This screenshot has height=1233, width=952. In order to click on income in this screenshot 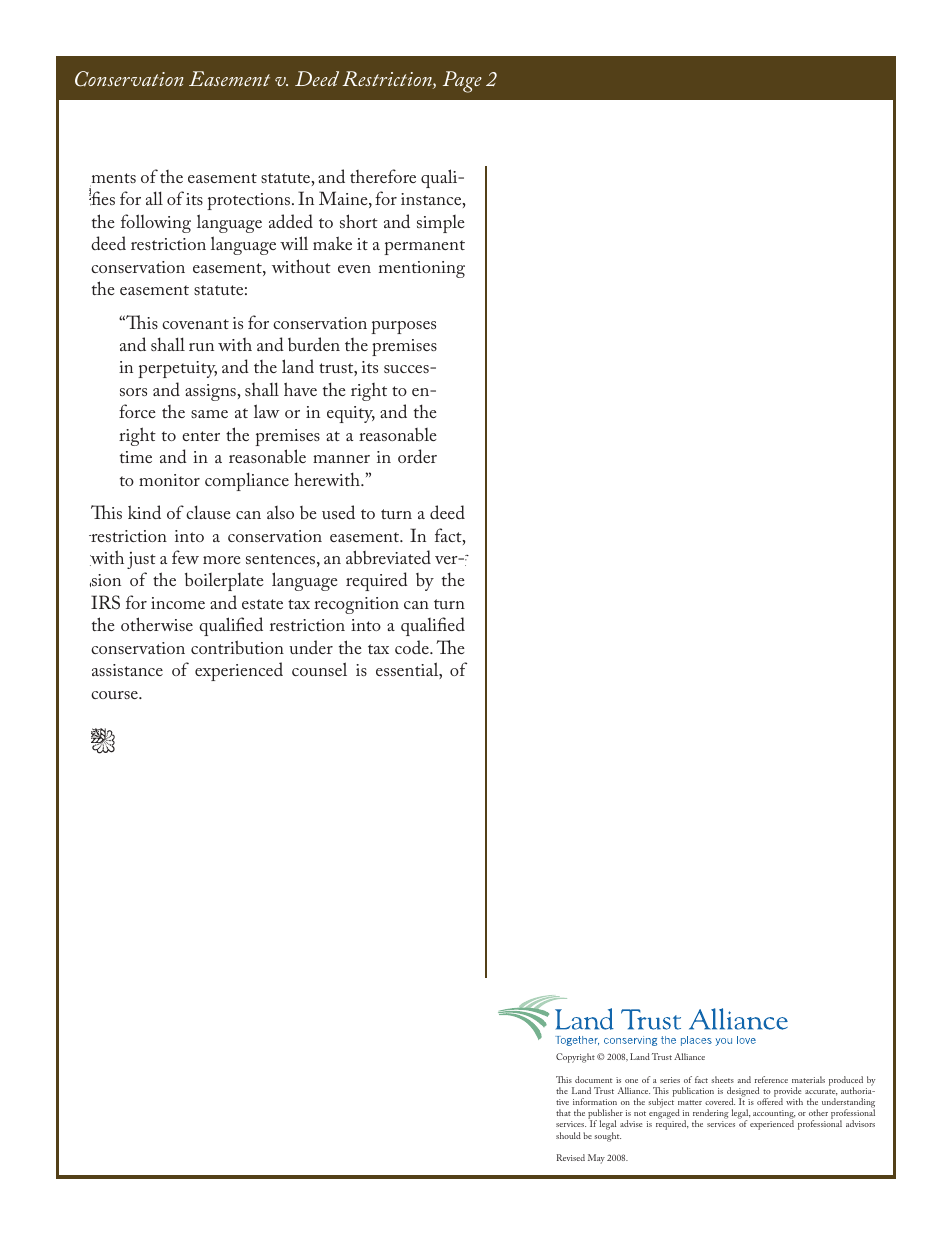, I will do `click(178, 603)`.
